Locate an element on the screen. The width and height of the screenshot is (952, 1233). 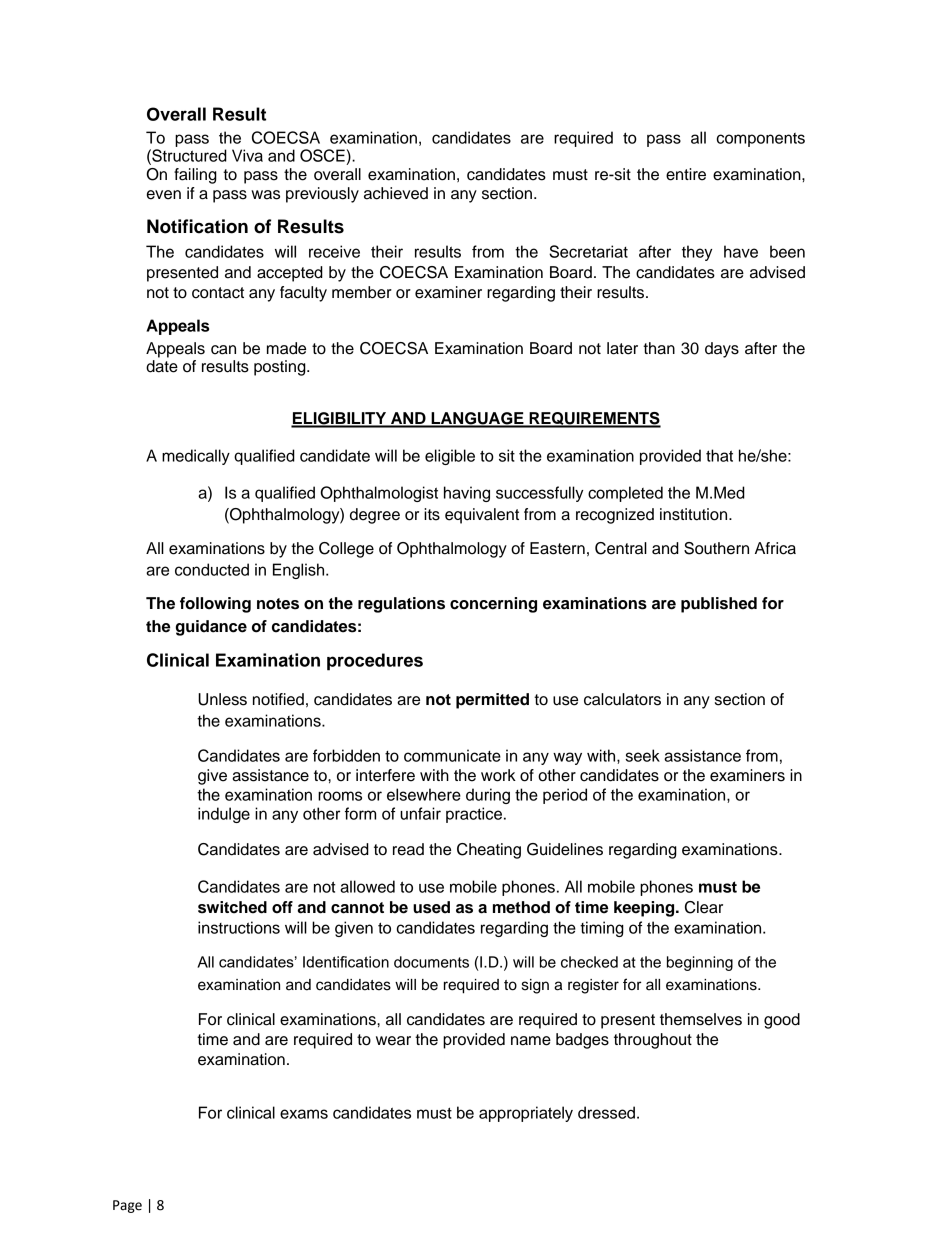
achieved is located at coordinates (396, 193).
